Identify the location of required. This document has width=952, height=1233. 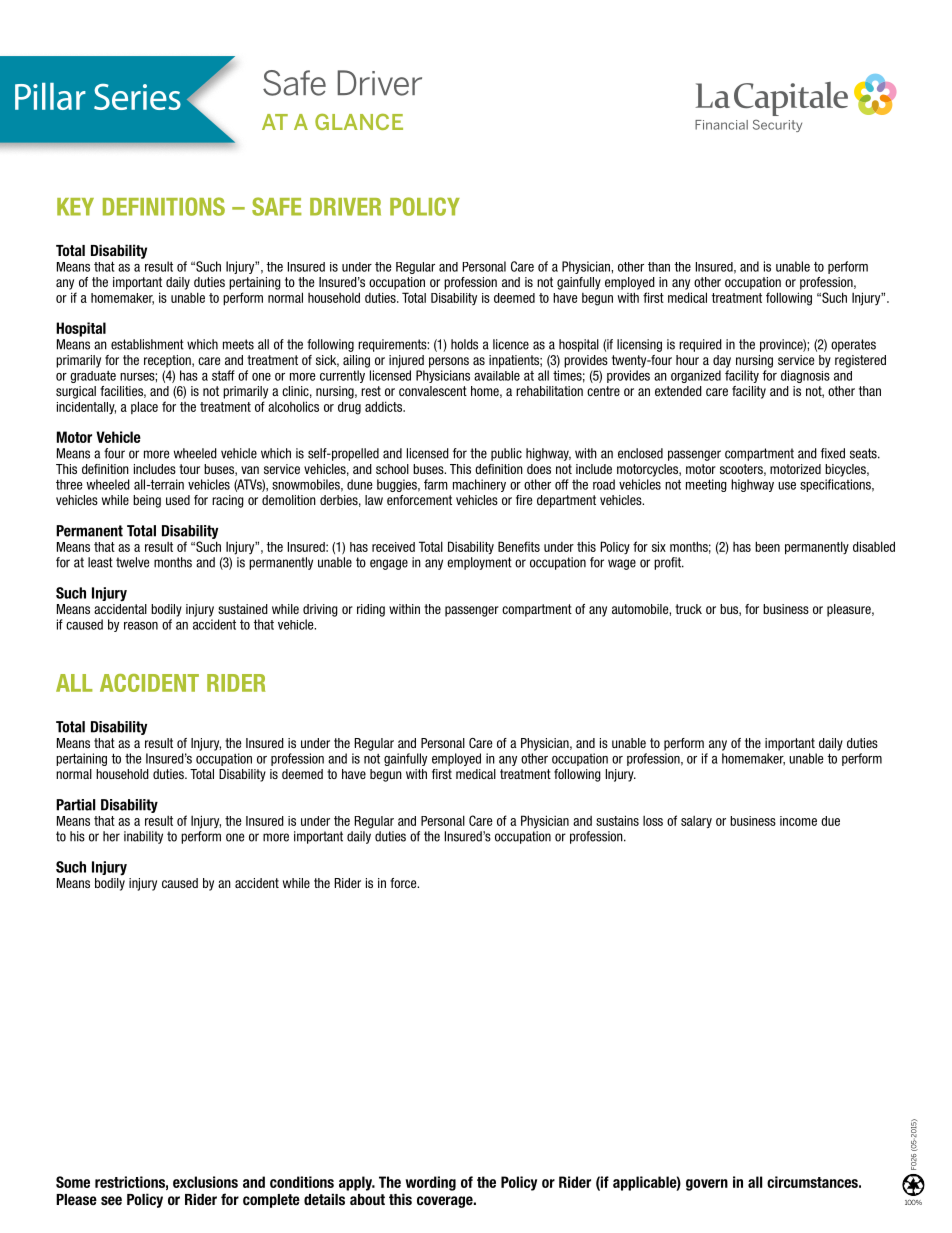
(700, 345).
